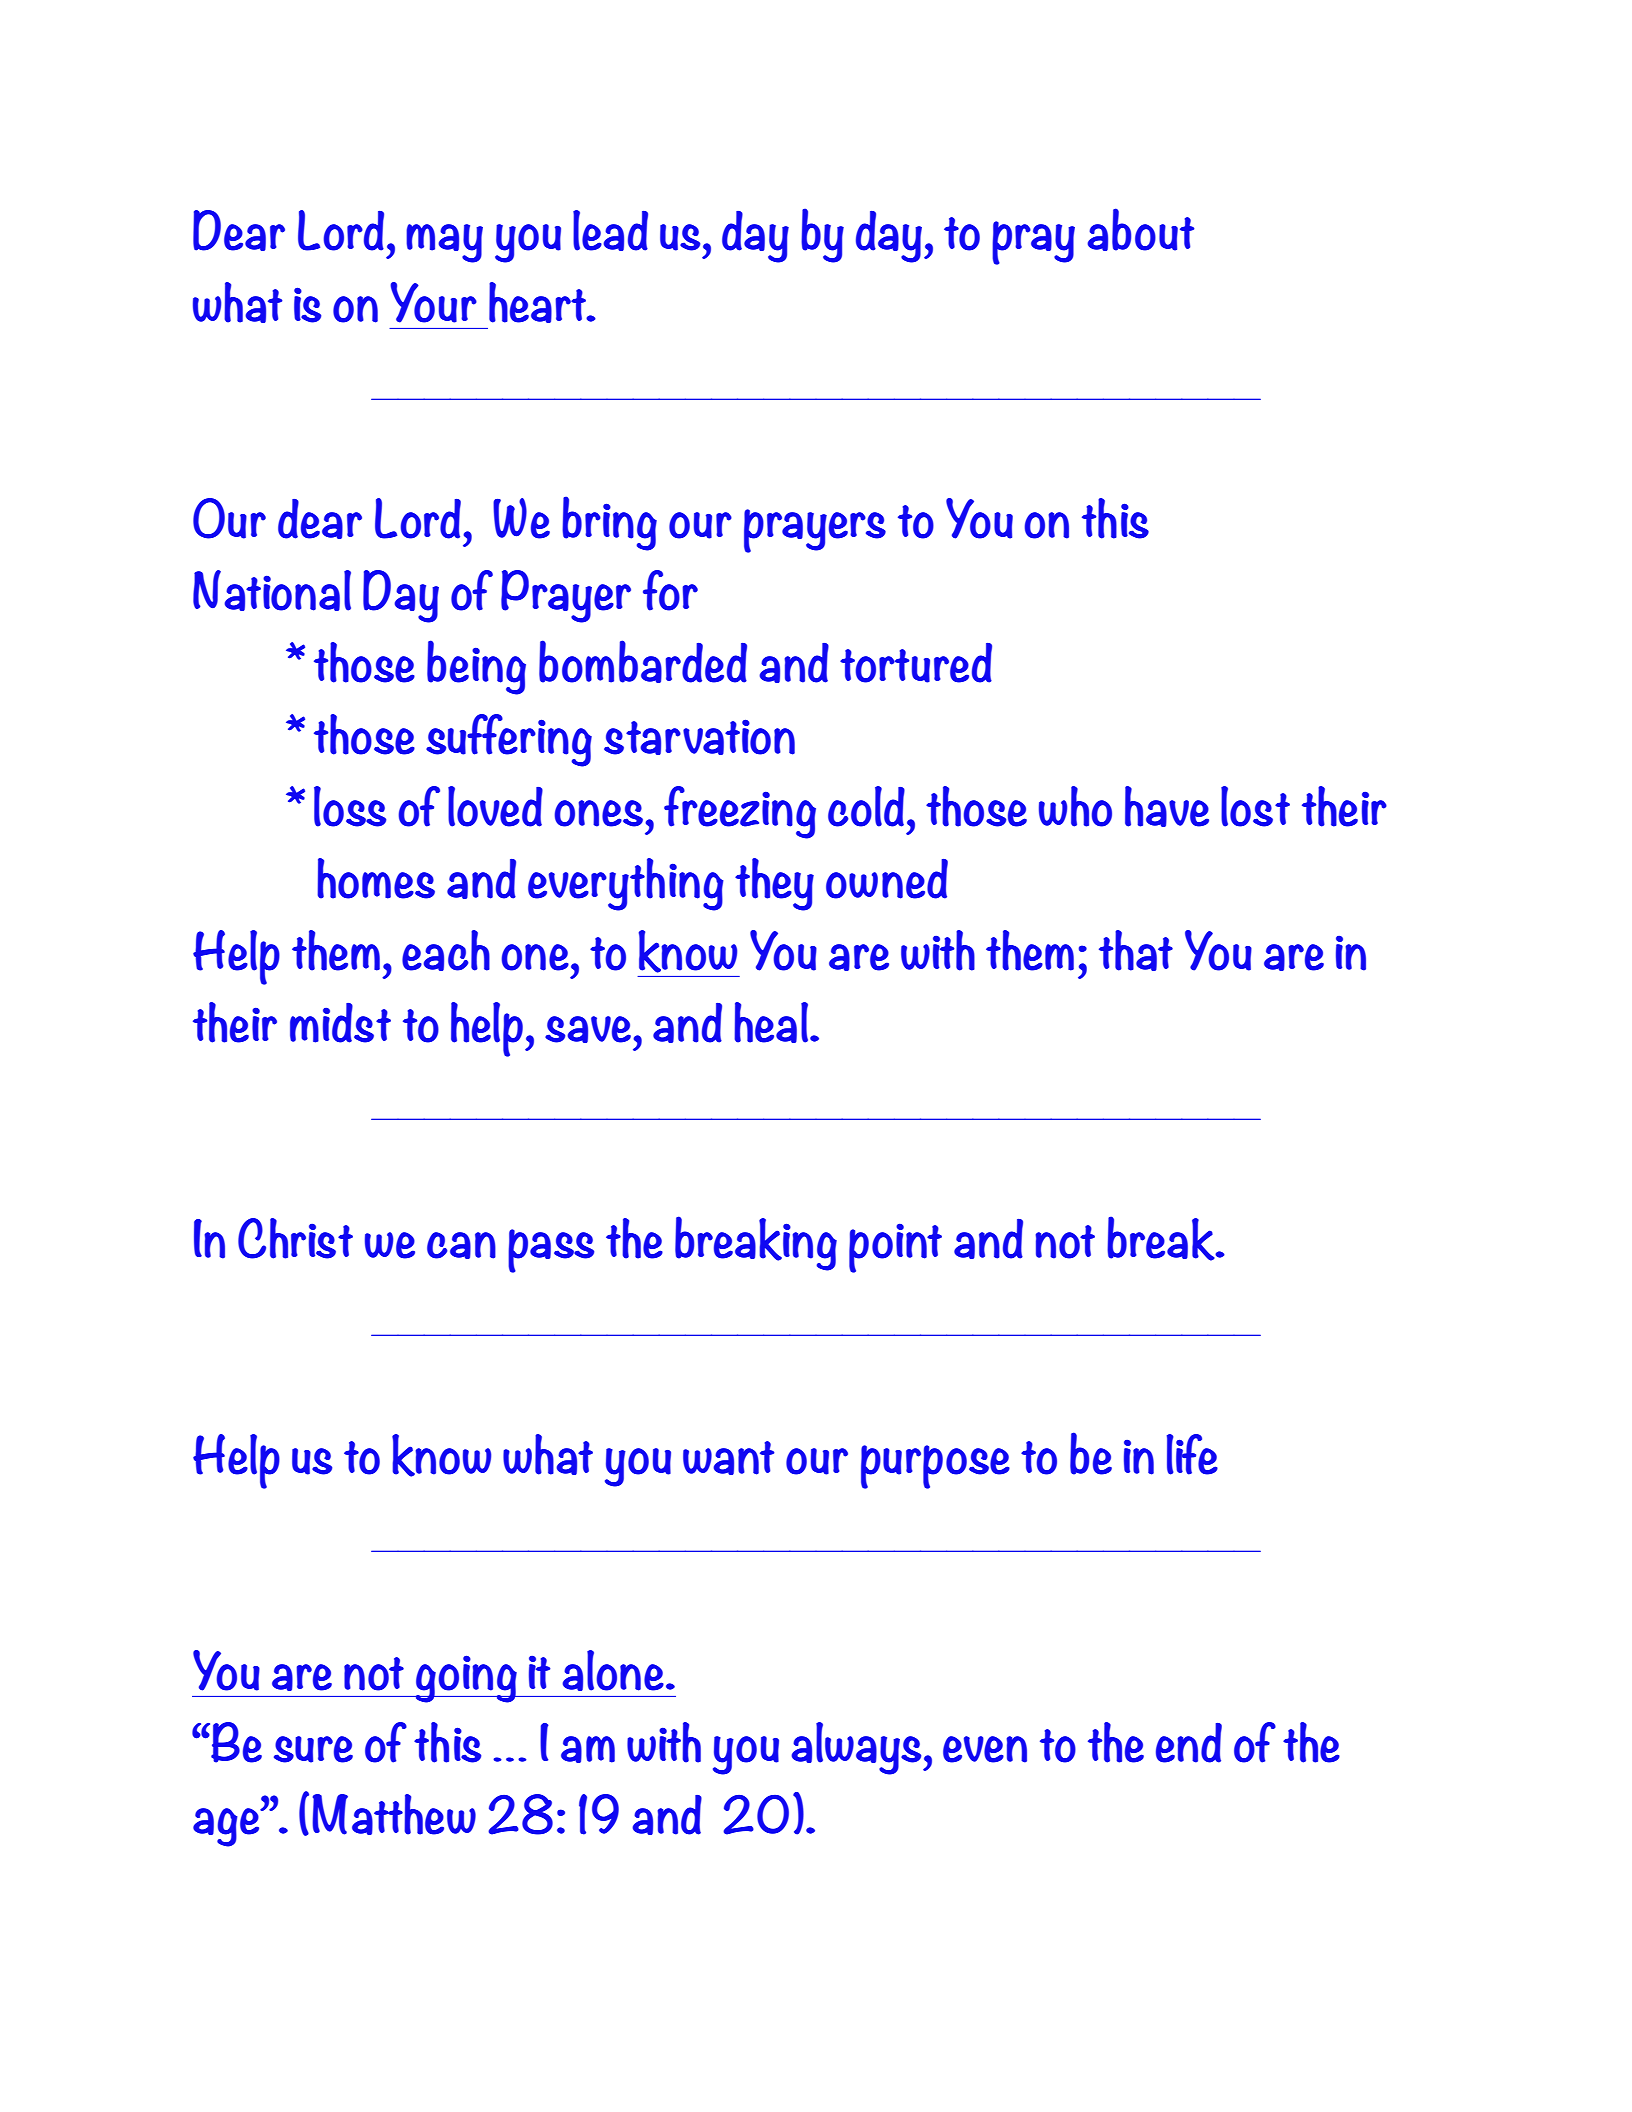 Image resolution: width=1632 pixels, height=2112 pixels. I want to click on always, so click(857, 1748).
